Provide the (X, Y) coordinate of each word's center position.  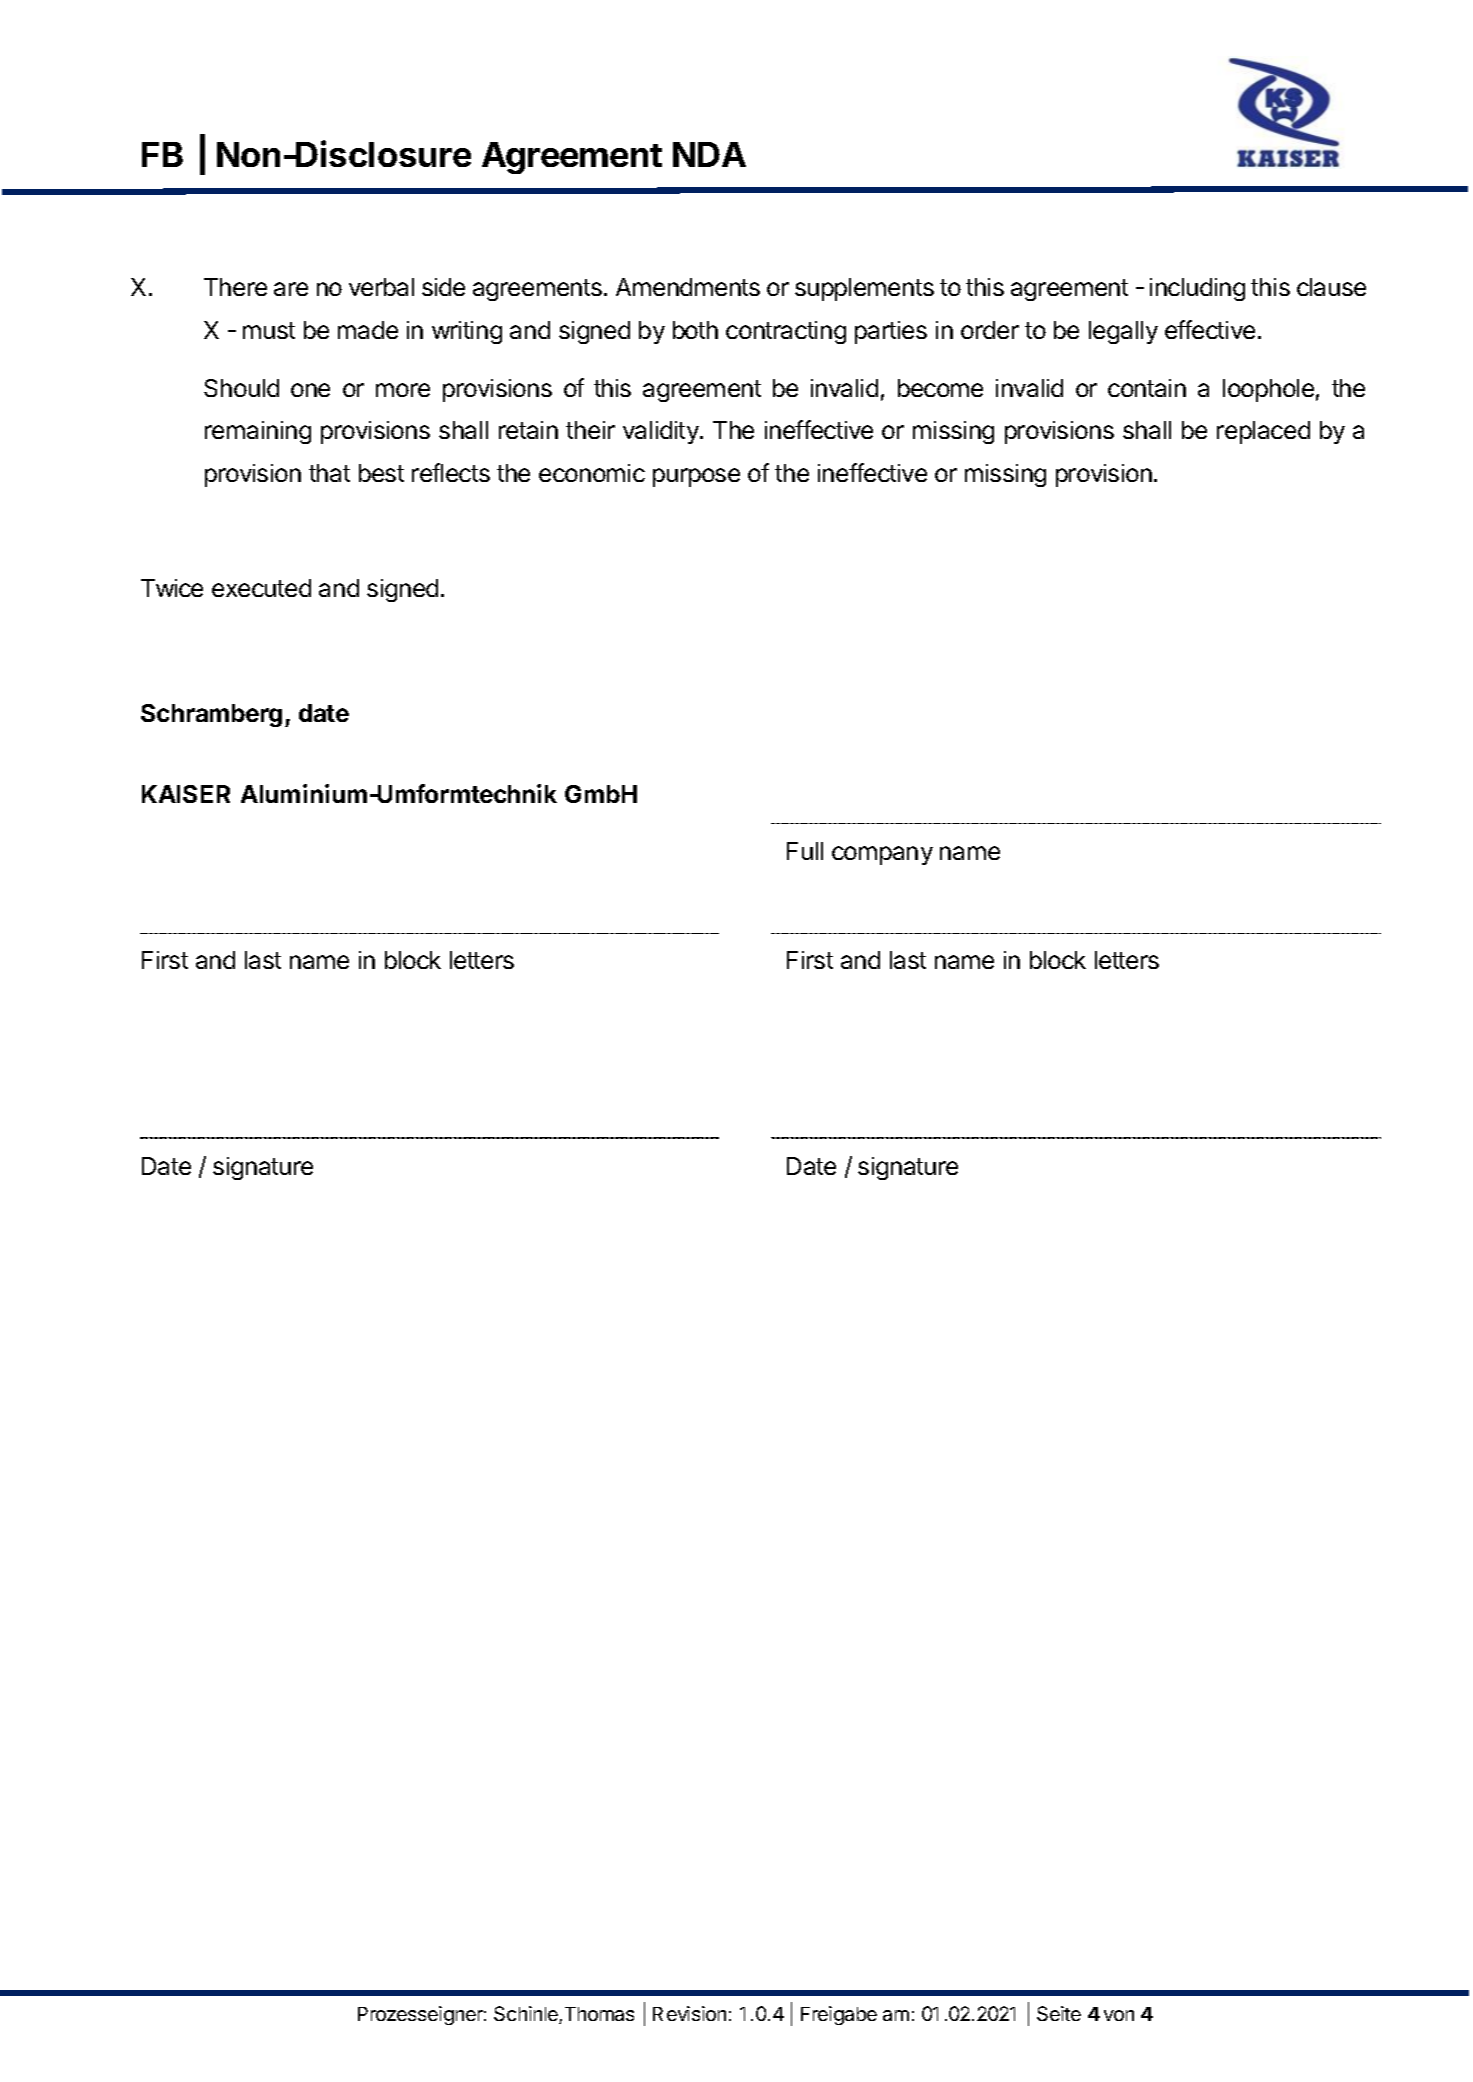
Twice (172, 588)
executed (261, 588)
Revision (689, 2013)
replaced (1263, 432)
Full (805, 851)
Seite (1059, 2013)
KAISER (186, 794)
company (882, 855)
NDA (709, 154)
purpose (696, 477)
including (1197, 289)
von (1119, 2015)
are (291, 289)
